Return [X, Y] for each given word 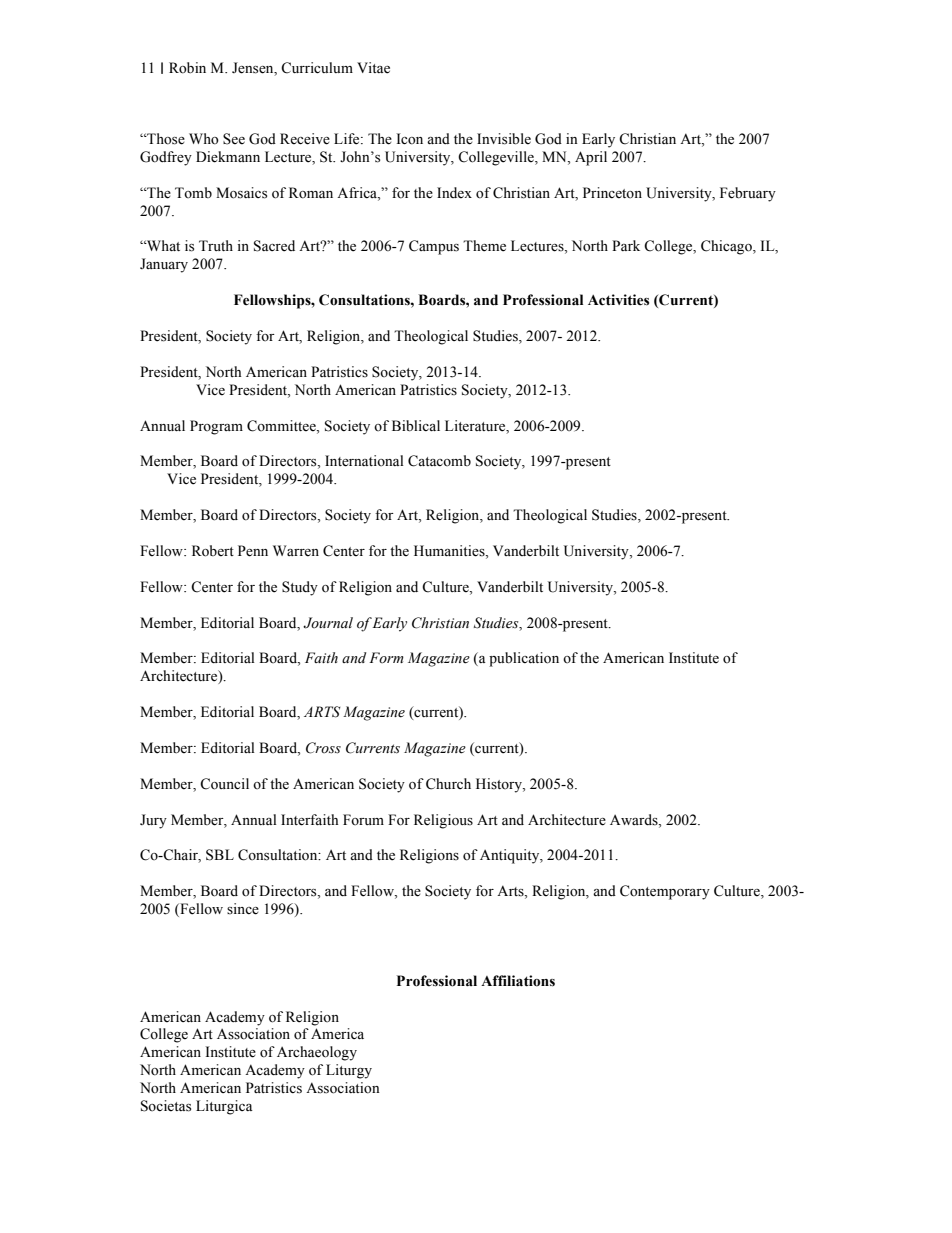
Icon [409, 139]
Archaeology [317, 1053]
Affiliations [518, 981]
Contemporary [665, 892]
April [591, 158]
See [234, 139]
